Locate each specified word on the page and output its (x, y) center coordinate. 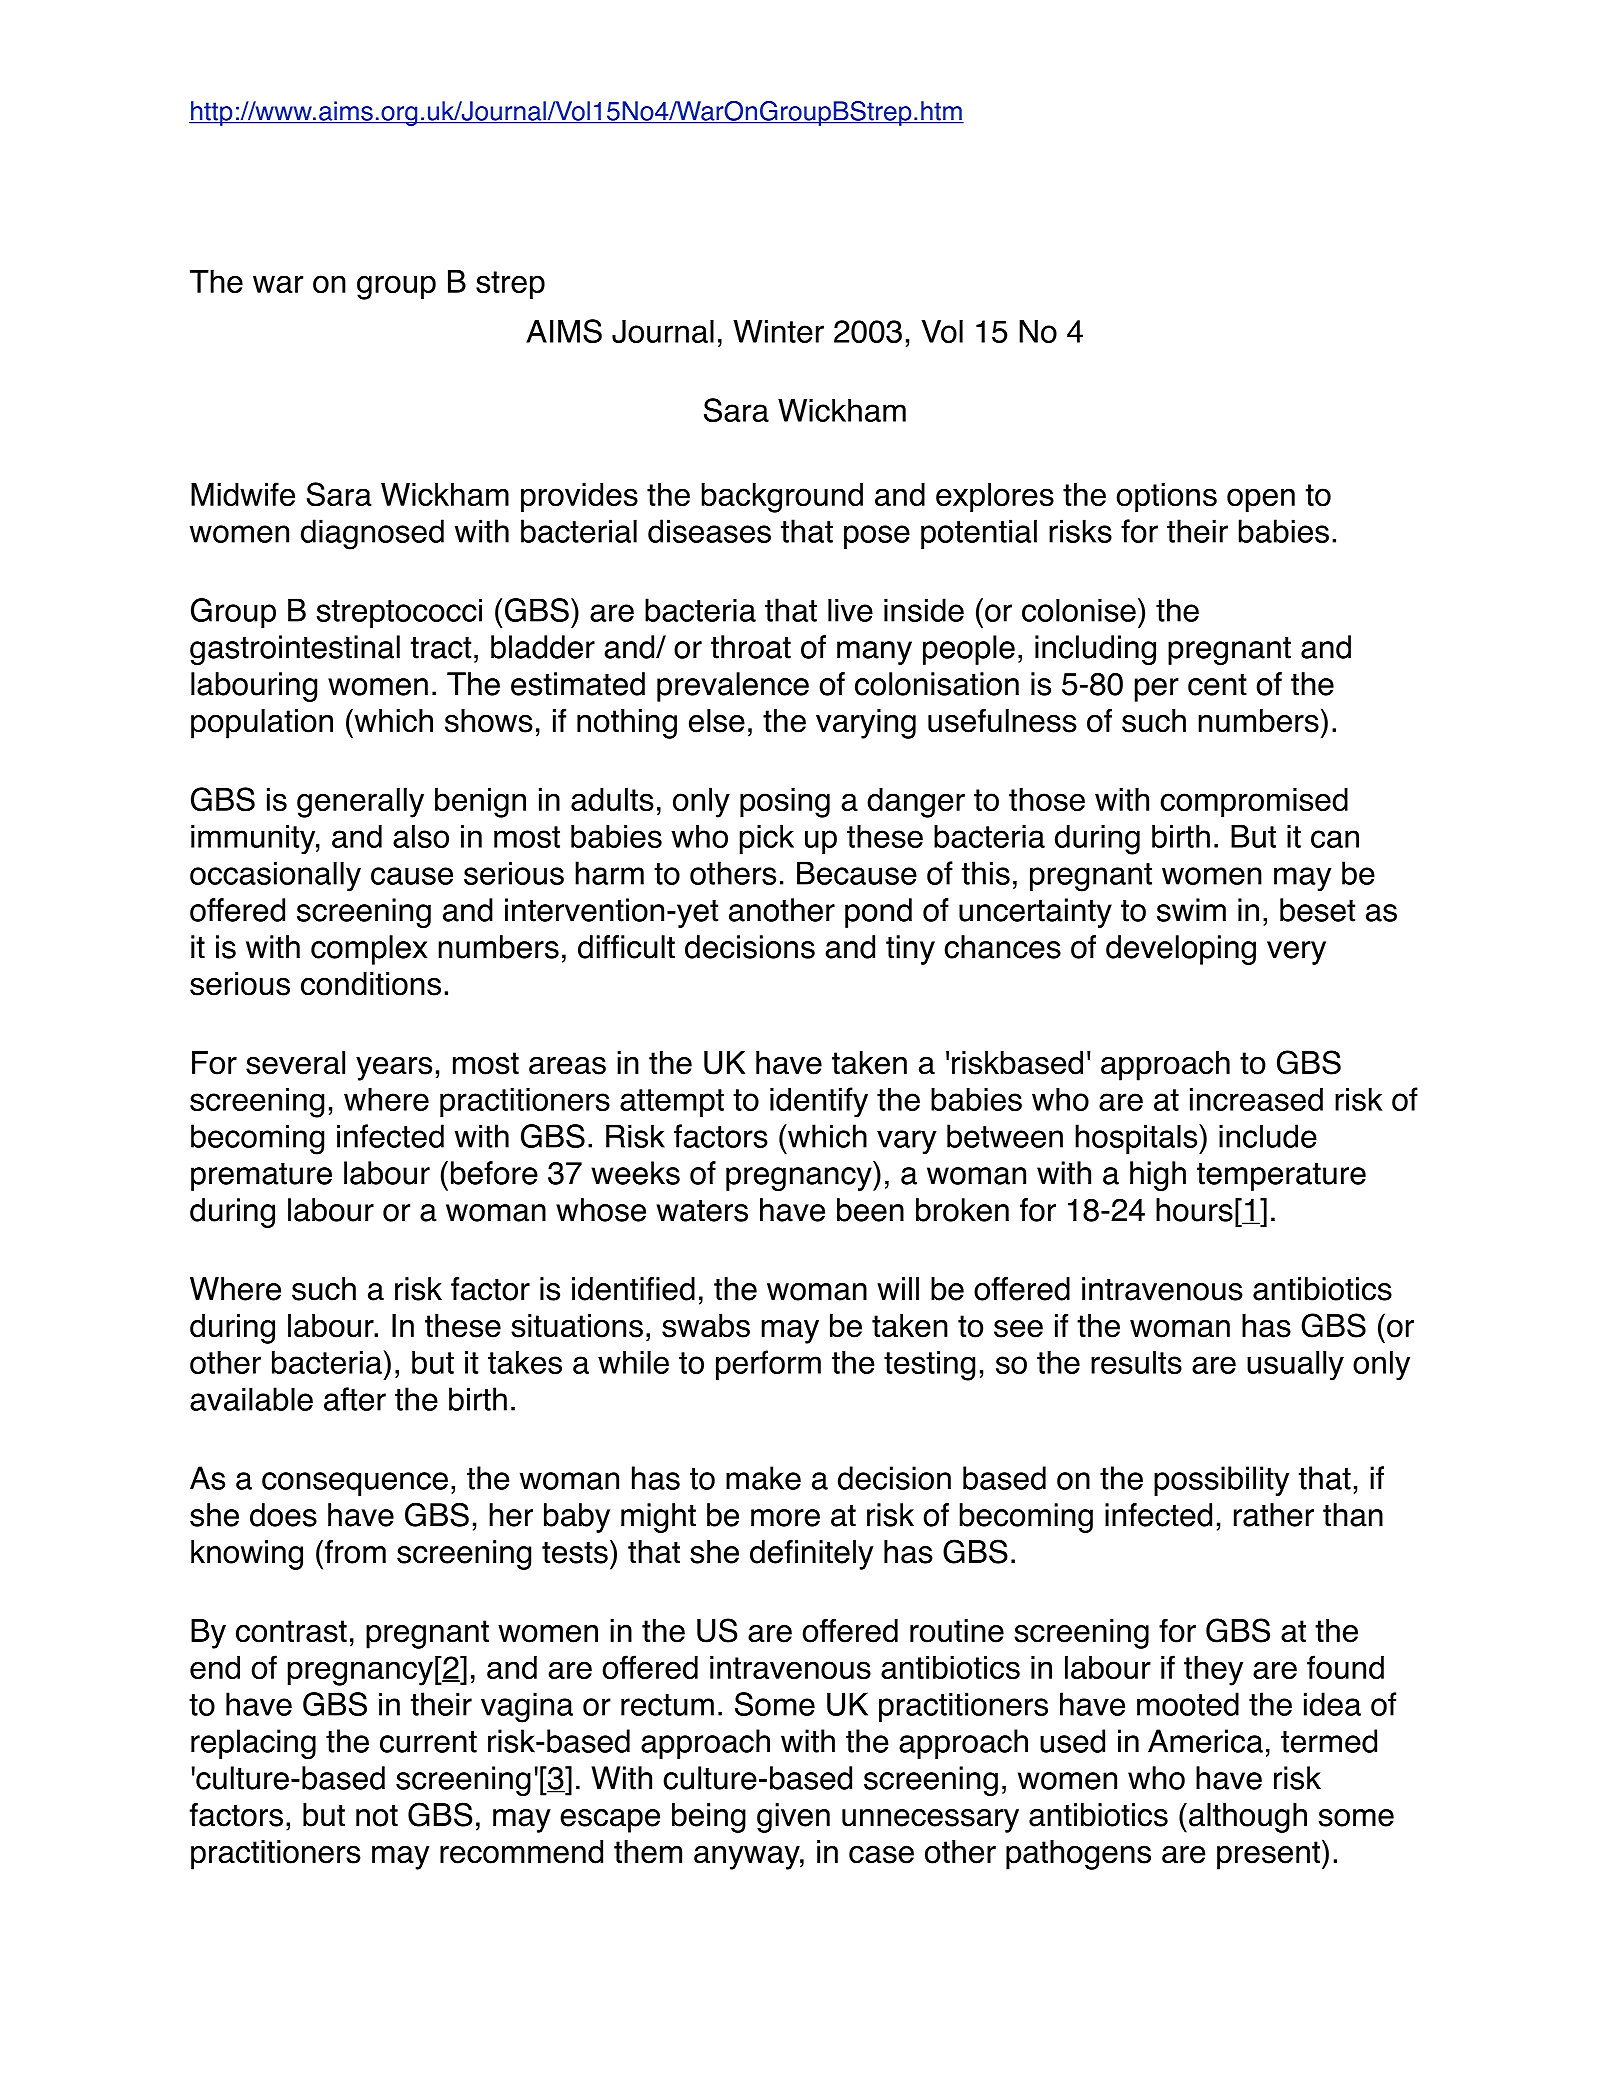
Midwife (243, 494)
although (1248, 1818)
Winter (778, 331)
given (793, 1818)
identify (819, 1102)
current (428, 1742)
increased (1256, 1099)
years (394, 1069)
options (1166, 498)
